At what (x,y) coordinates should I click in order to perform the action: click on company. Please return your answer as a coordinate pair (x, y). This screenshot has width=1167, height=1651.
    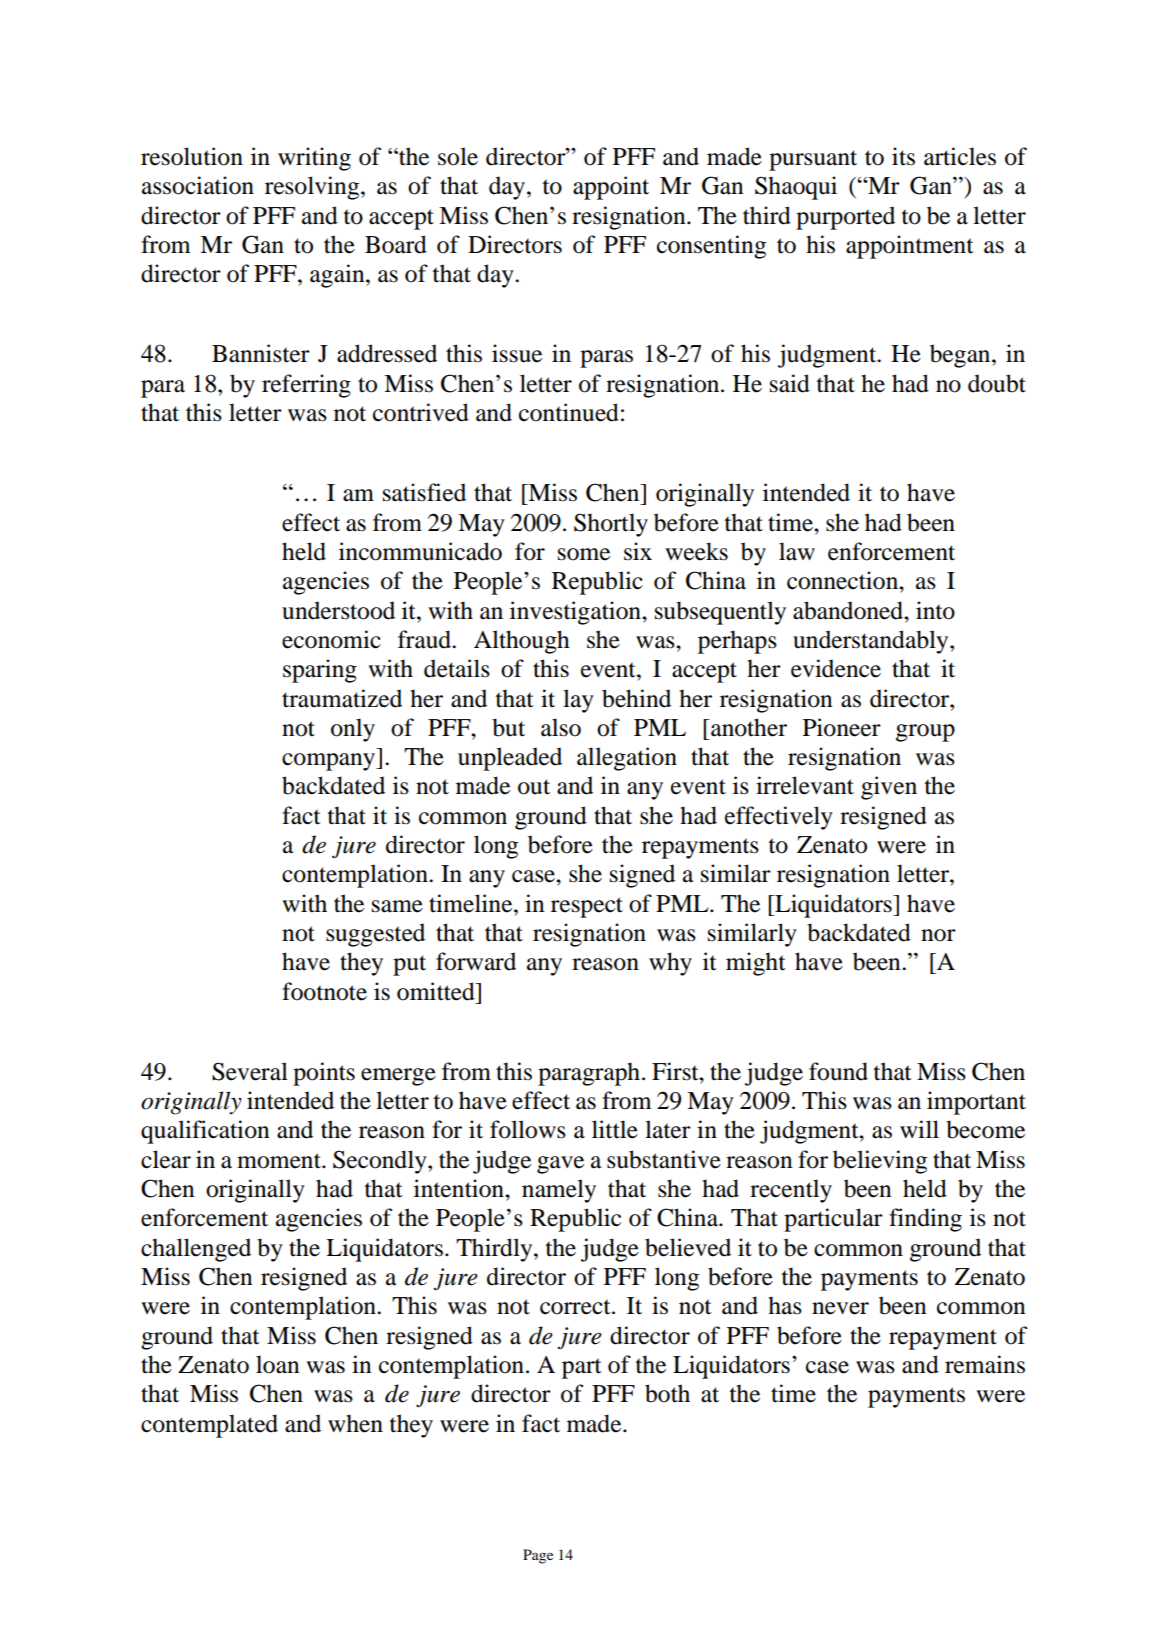
    Looking at the image, I should click on (330, 762).
